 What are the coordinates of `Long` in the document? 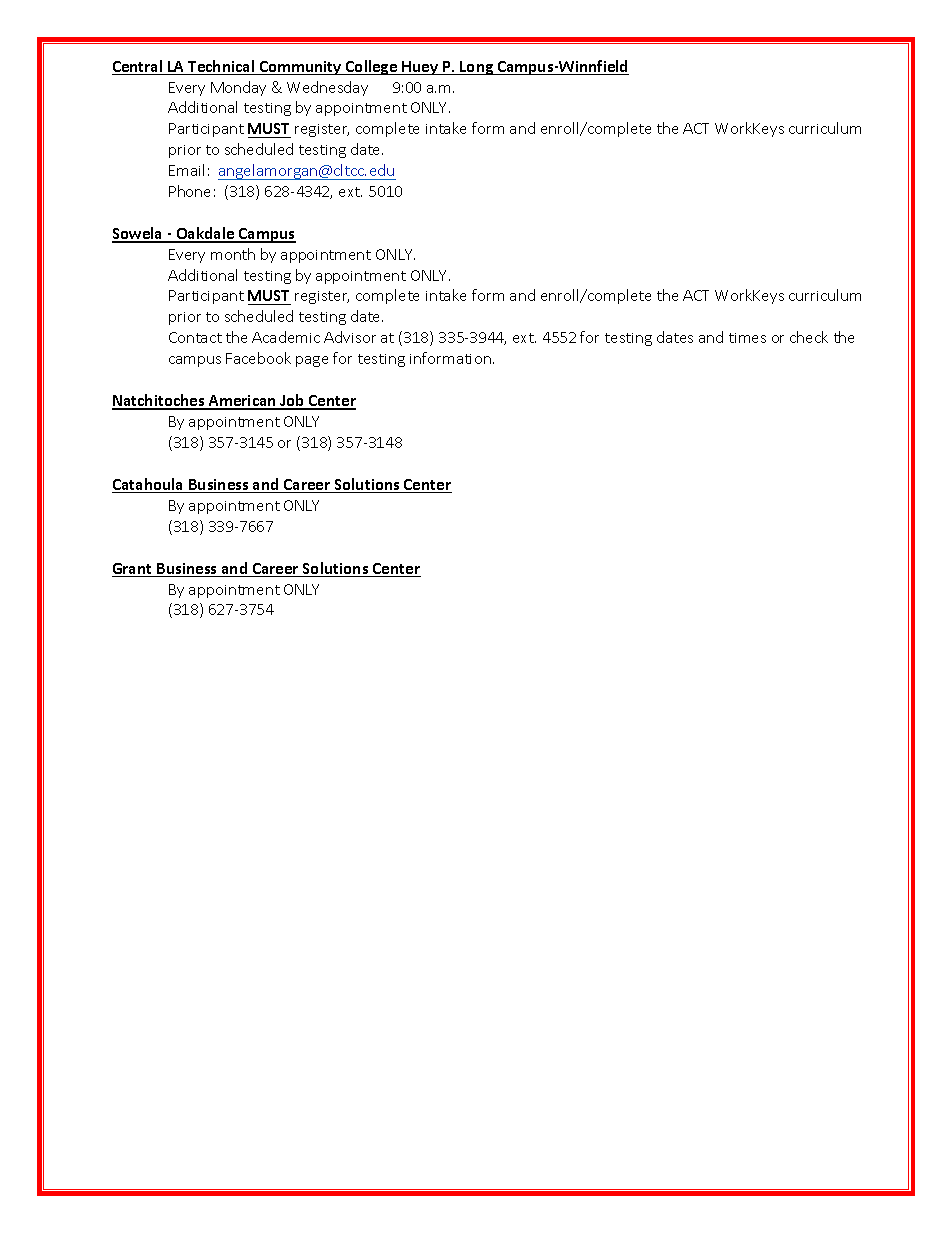 It's located at (477, 68).
